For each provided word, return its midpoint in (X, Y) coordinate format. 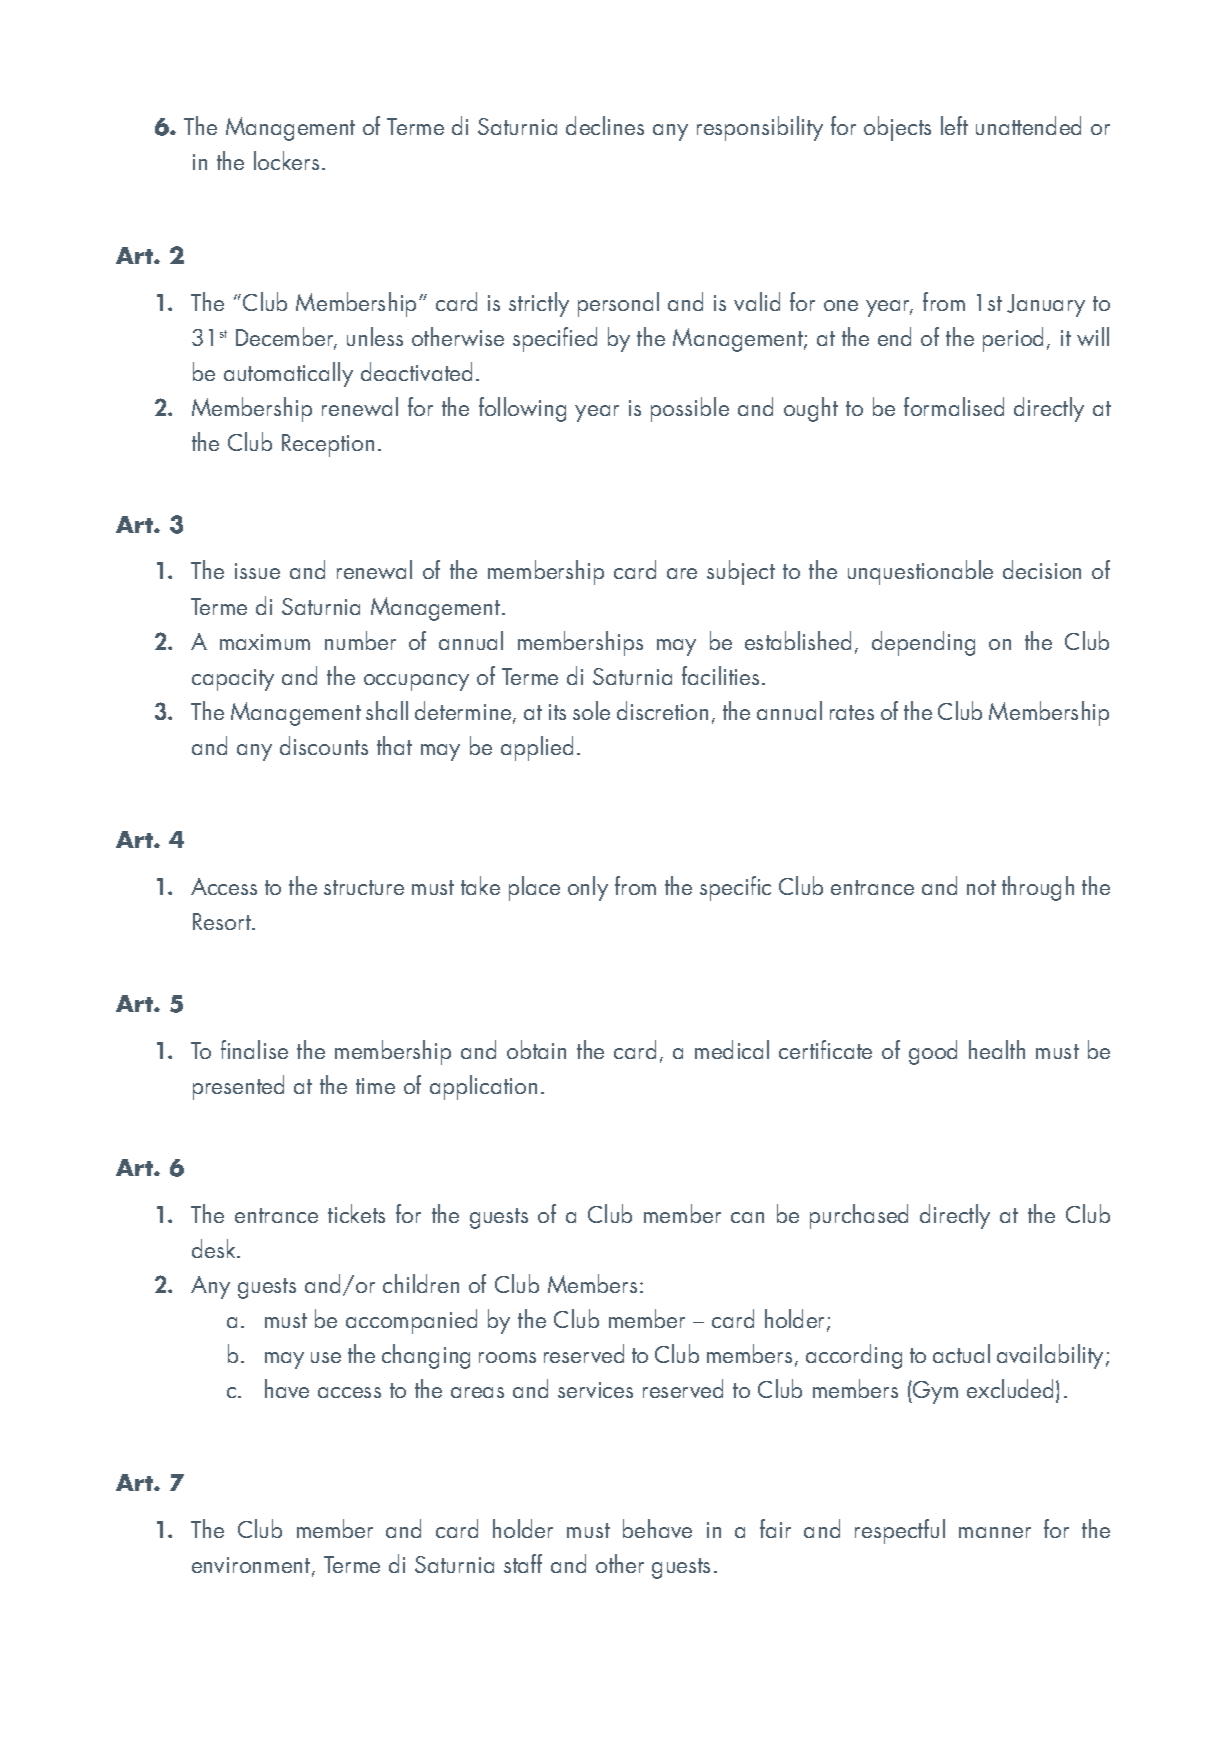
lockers (286, 160)
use (326, 1357)
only (588, 888)
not (981, 887)
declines (605, 125)
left (954, 125)
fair (775, 1528)
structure (364, 887)
